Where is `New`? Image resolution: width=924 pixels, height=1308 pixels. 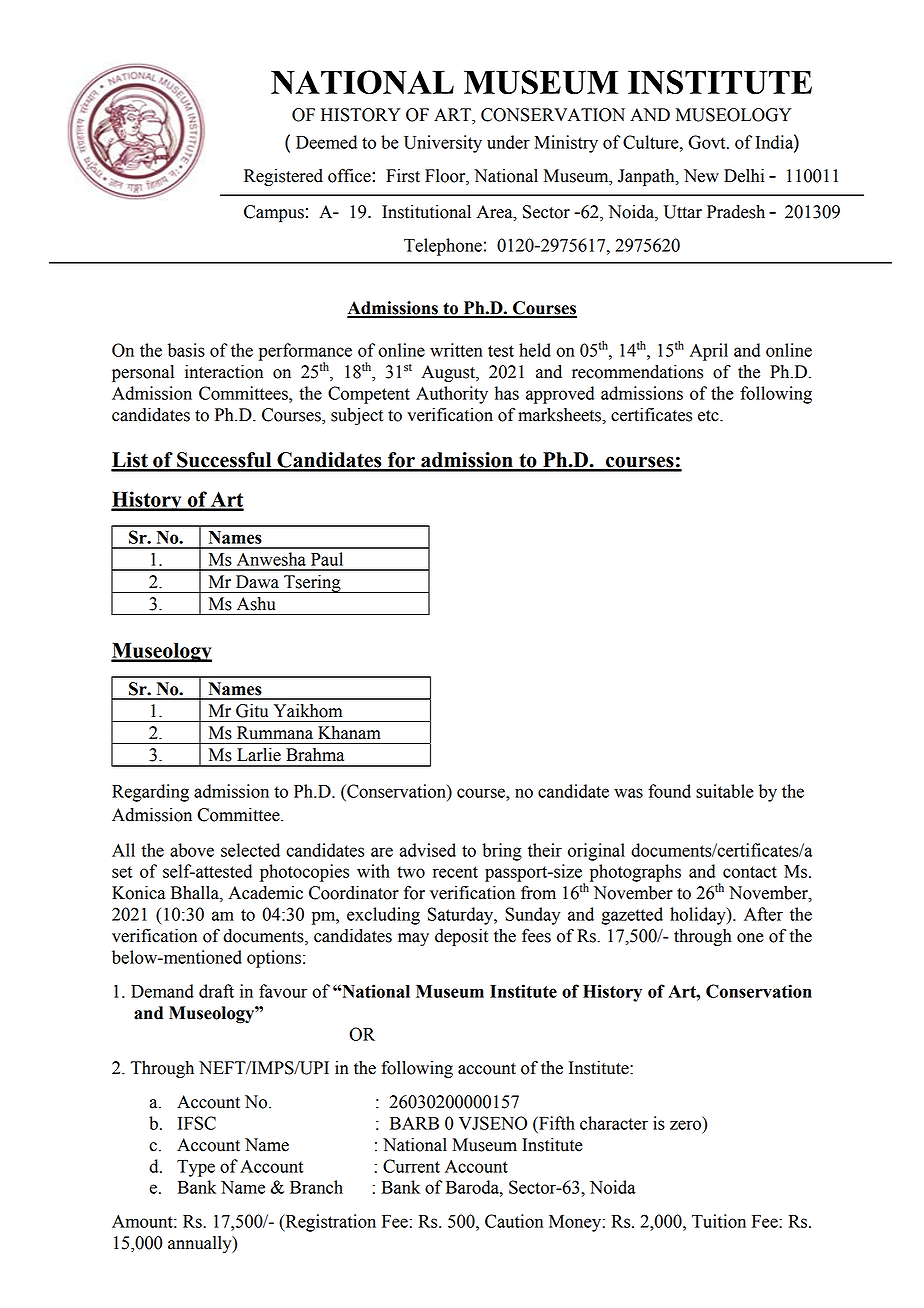 New is located at coordinates (701, 176).
